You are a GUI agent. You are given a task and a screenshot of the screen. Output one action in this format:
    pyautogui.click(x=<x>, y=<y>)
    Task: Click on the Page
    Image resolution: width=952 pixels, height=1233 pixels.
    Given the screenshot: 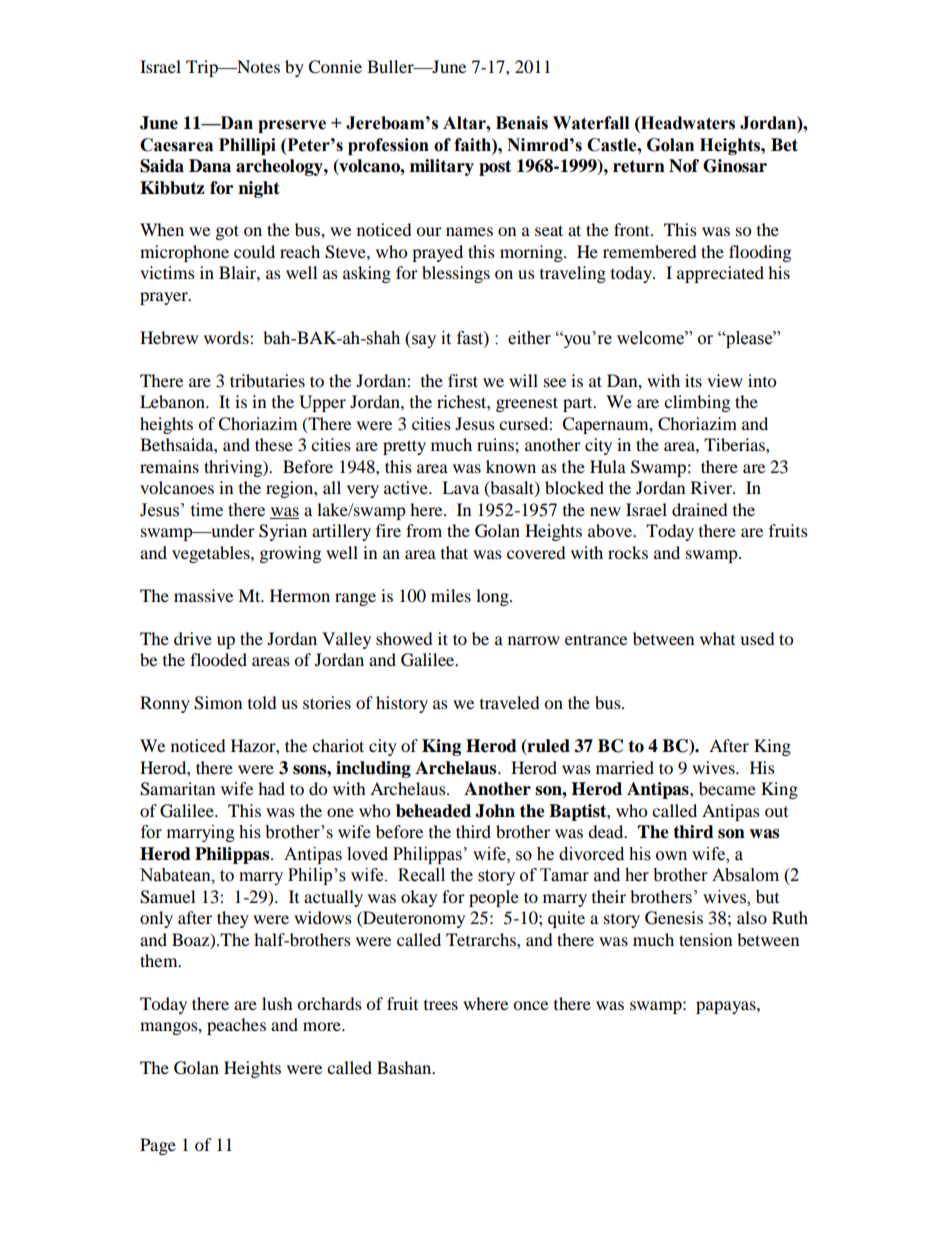 What is the action you would take?
    pyautogui.click(x=158, y=1146)
